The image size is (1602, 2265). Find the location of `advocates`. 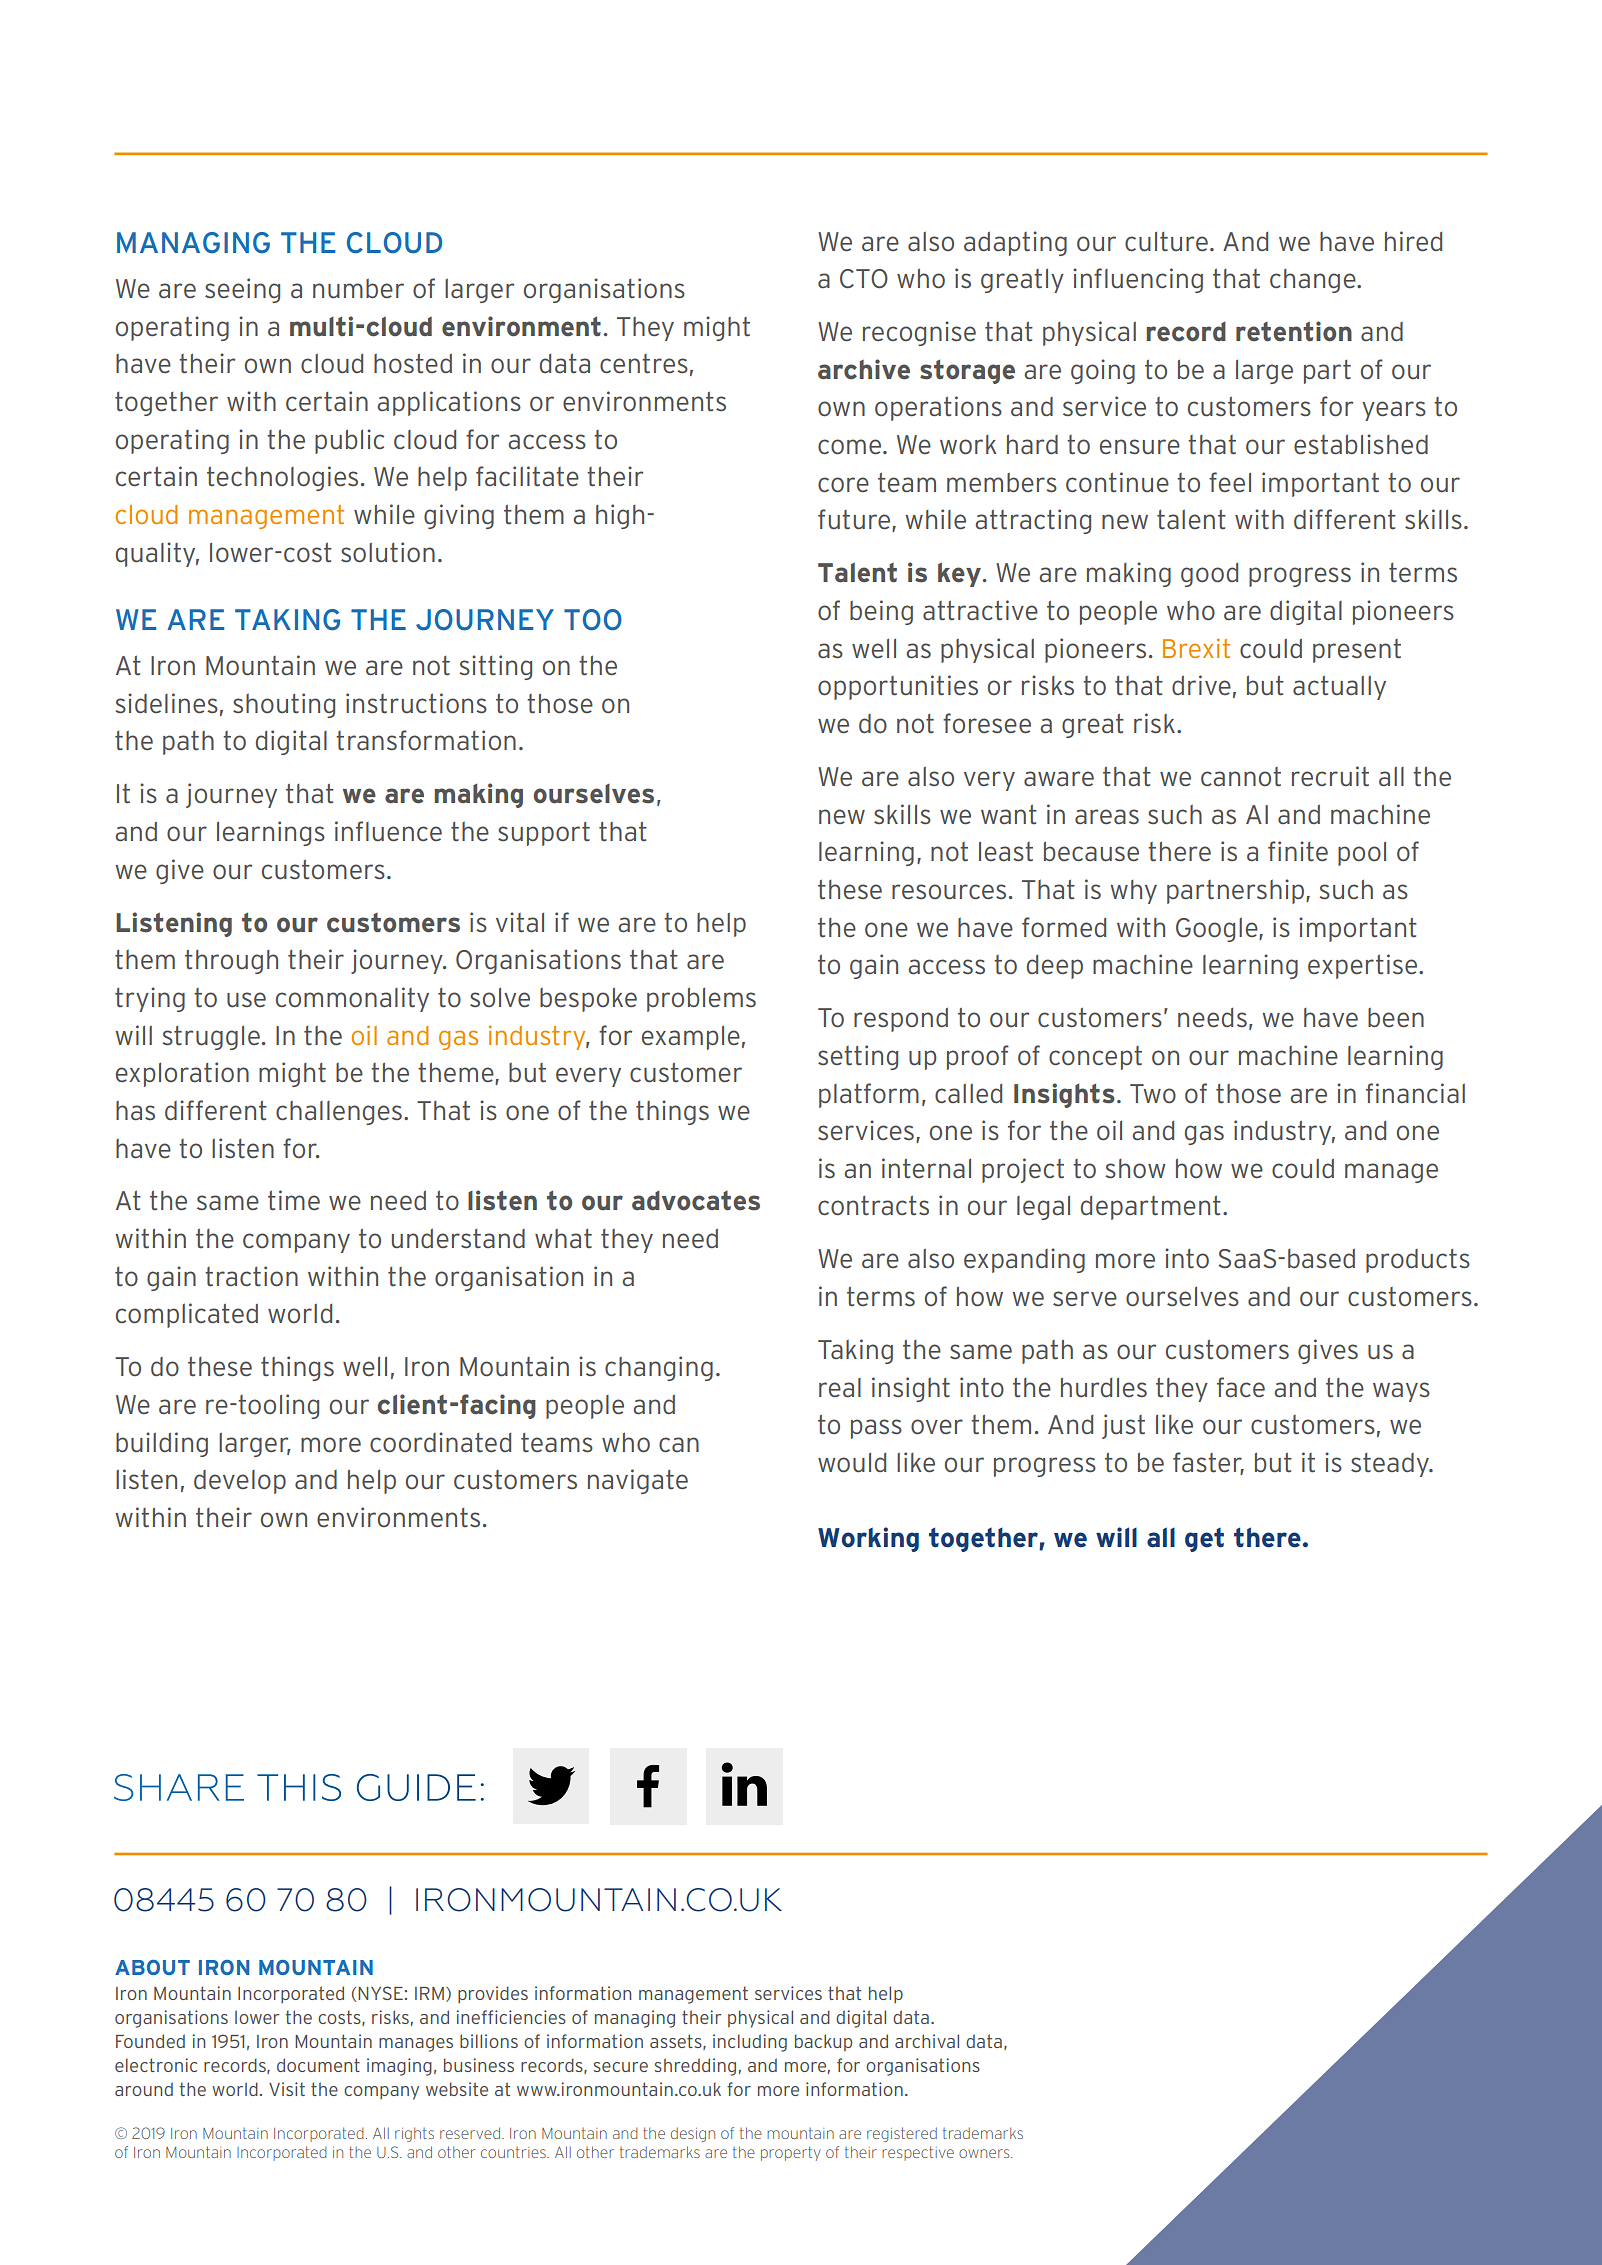

advocates is located at coordinates (696, 1201).
